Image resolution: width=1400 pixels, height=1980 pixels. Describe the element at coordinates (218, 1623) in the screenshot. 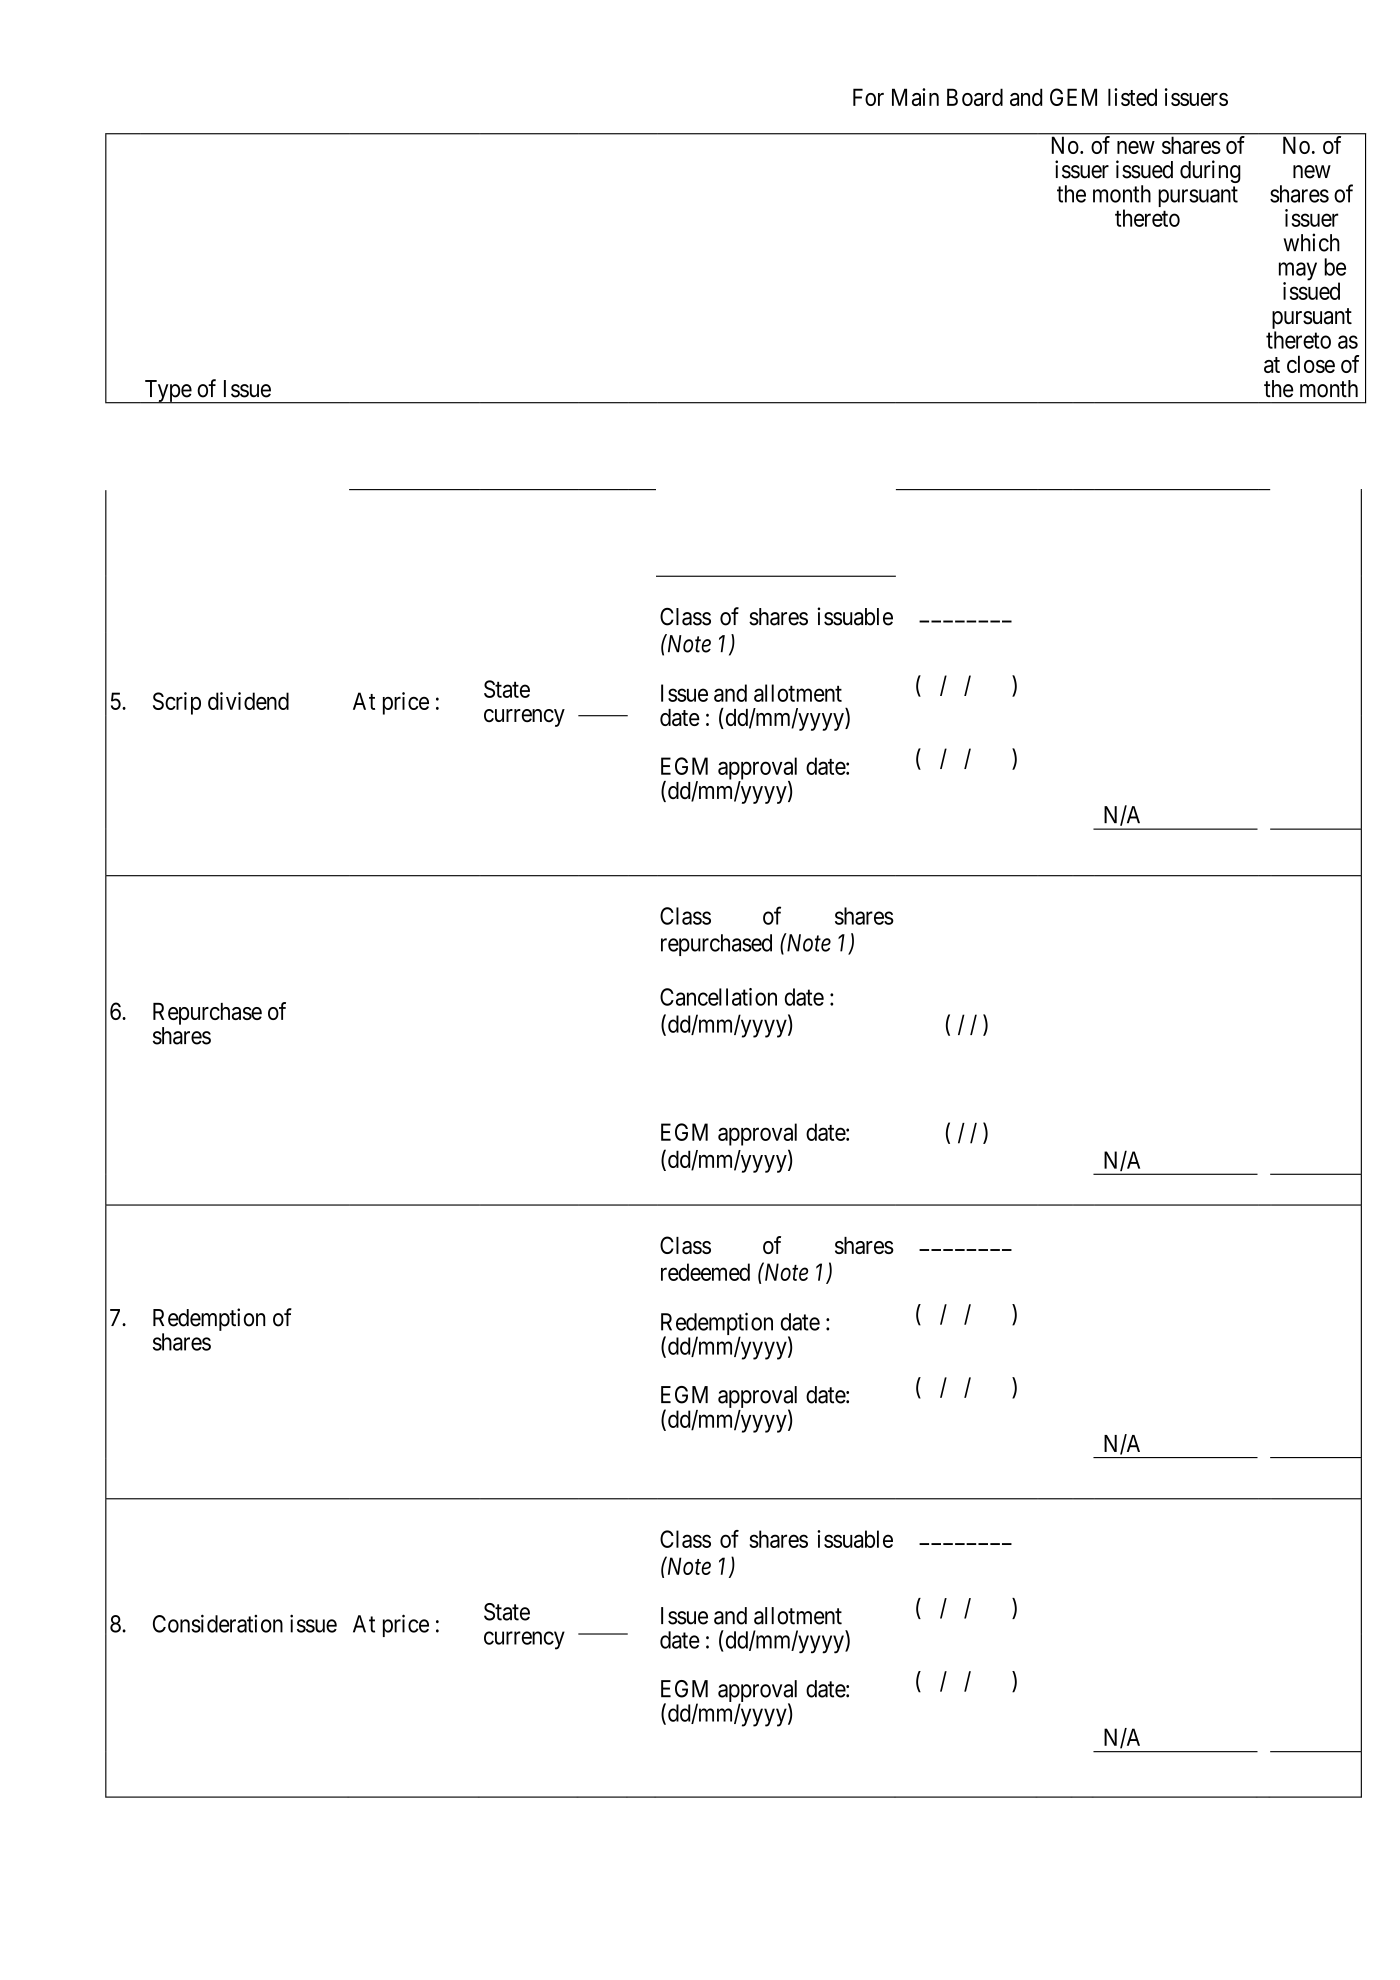

I see `Consideration` at that location.
